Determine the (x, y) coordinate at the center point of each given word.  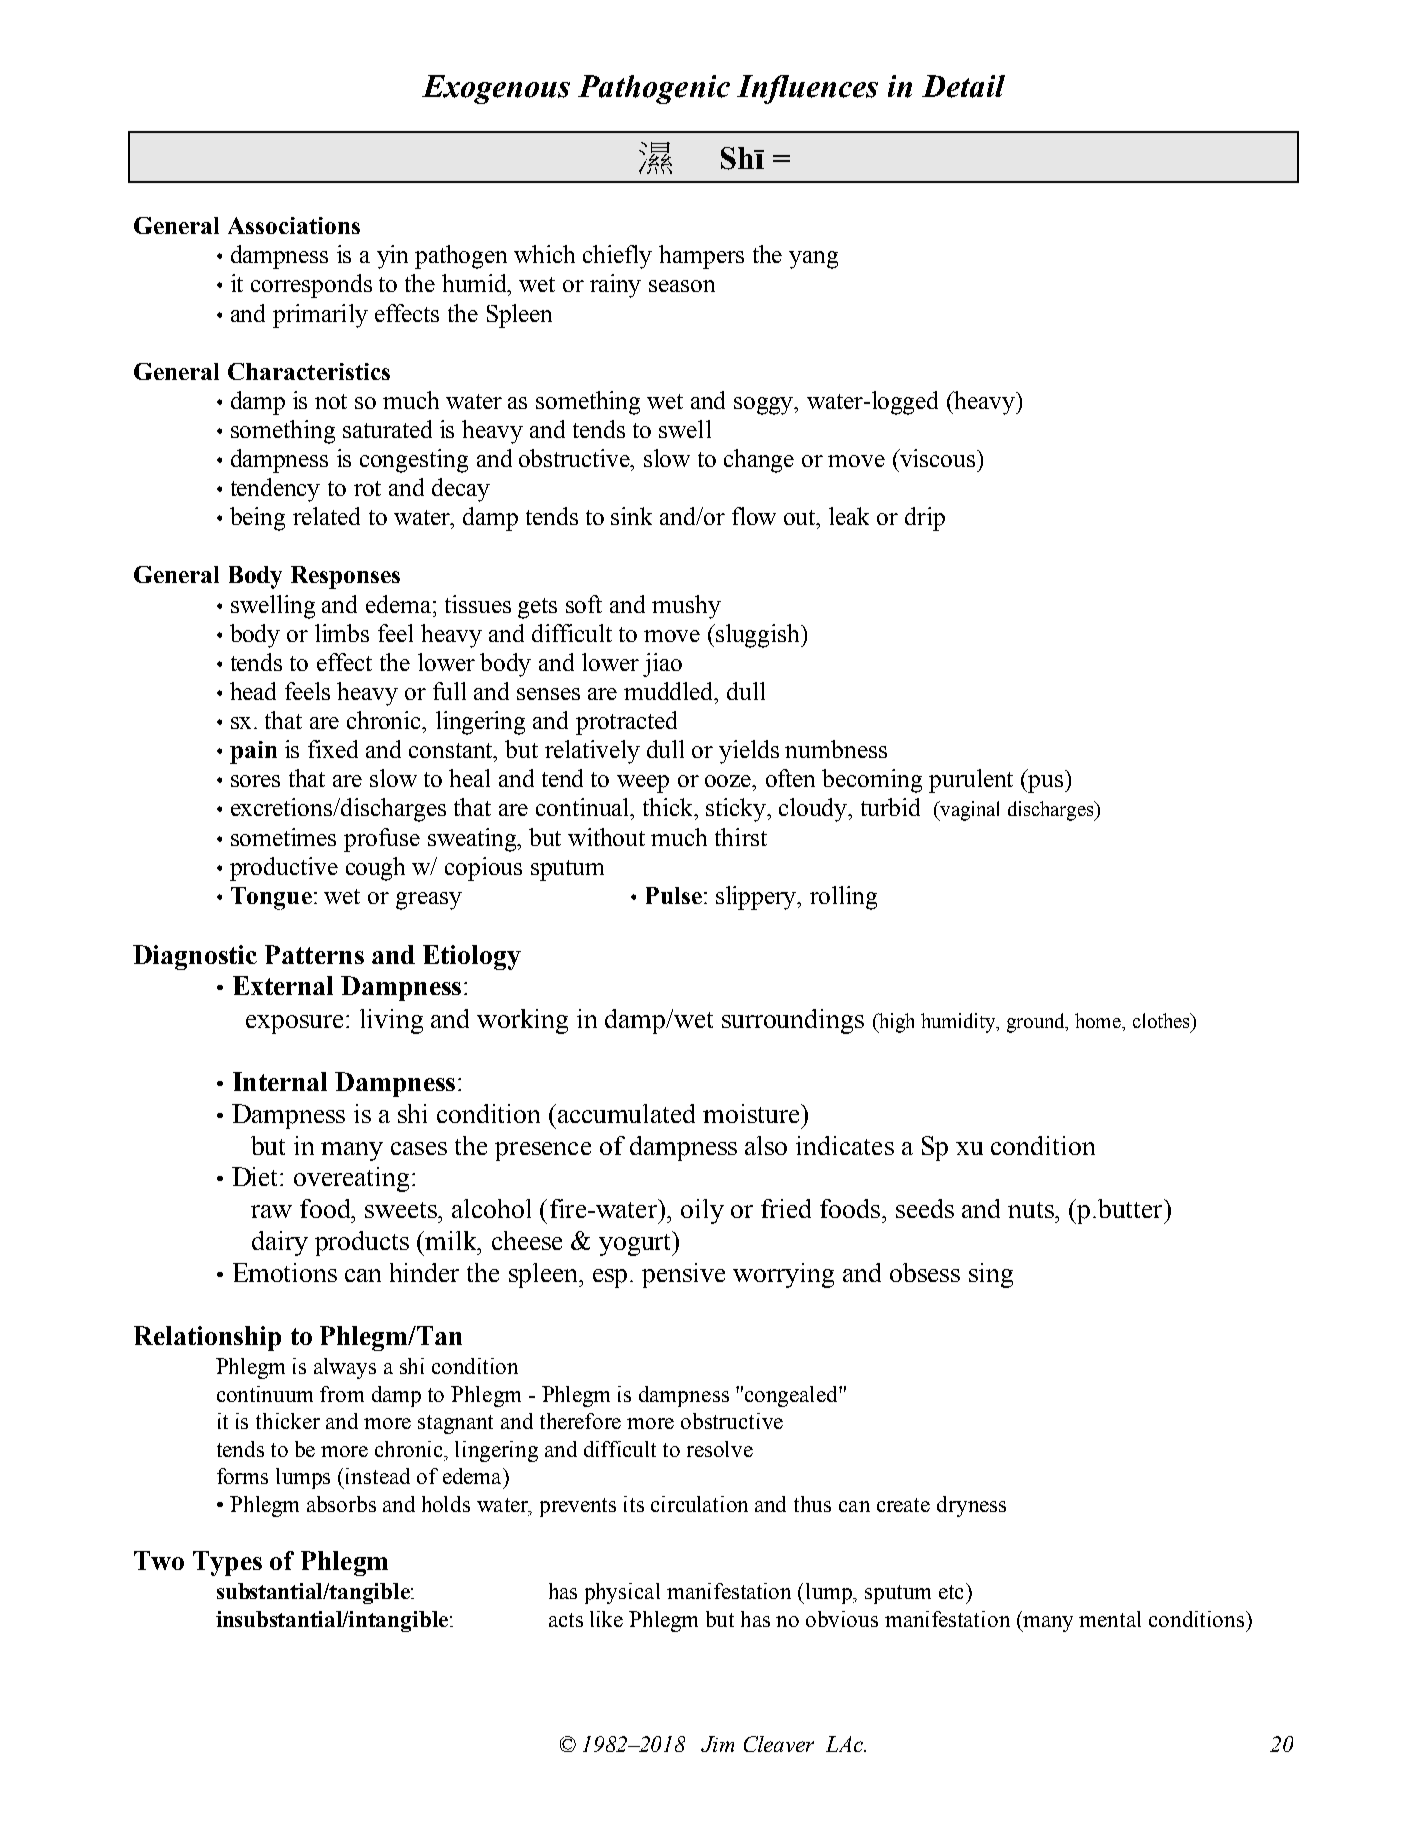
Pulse (674, 895)
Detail (963, 86)
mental (1110, 1619)
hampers (701, 257)
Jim (717, 1744)
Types (227, 1563)
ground (1037, 1023)
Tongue (271, 898)
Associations (294, 225)
